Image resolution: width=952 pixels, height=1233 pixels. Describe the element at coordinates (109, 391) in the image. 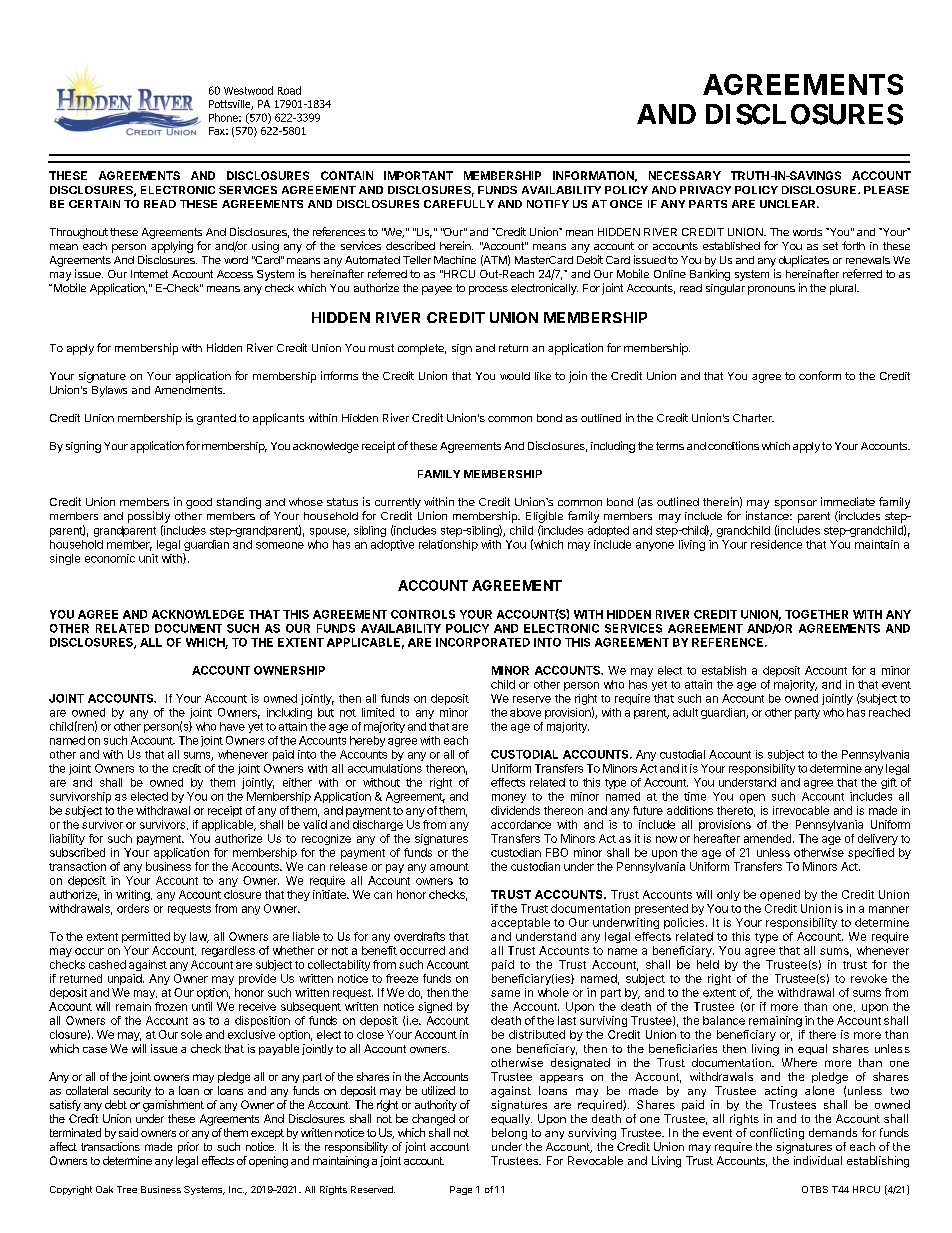

I see `Bylaws` at that location.
